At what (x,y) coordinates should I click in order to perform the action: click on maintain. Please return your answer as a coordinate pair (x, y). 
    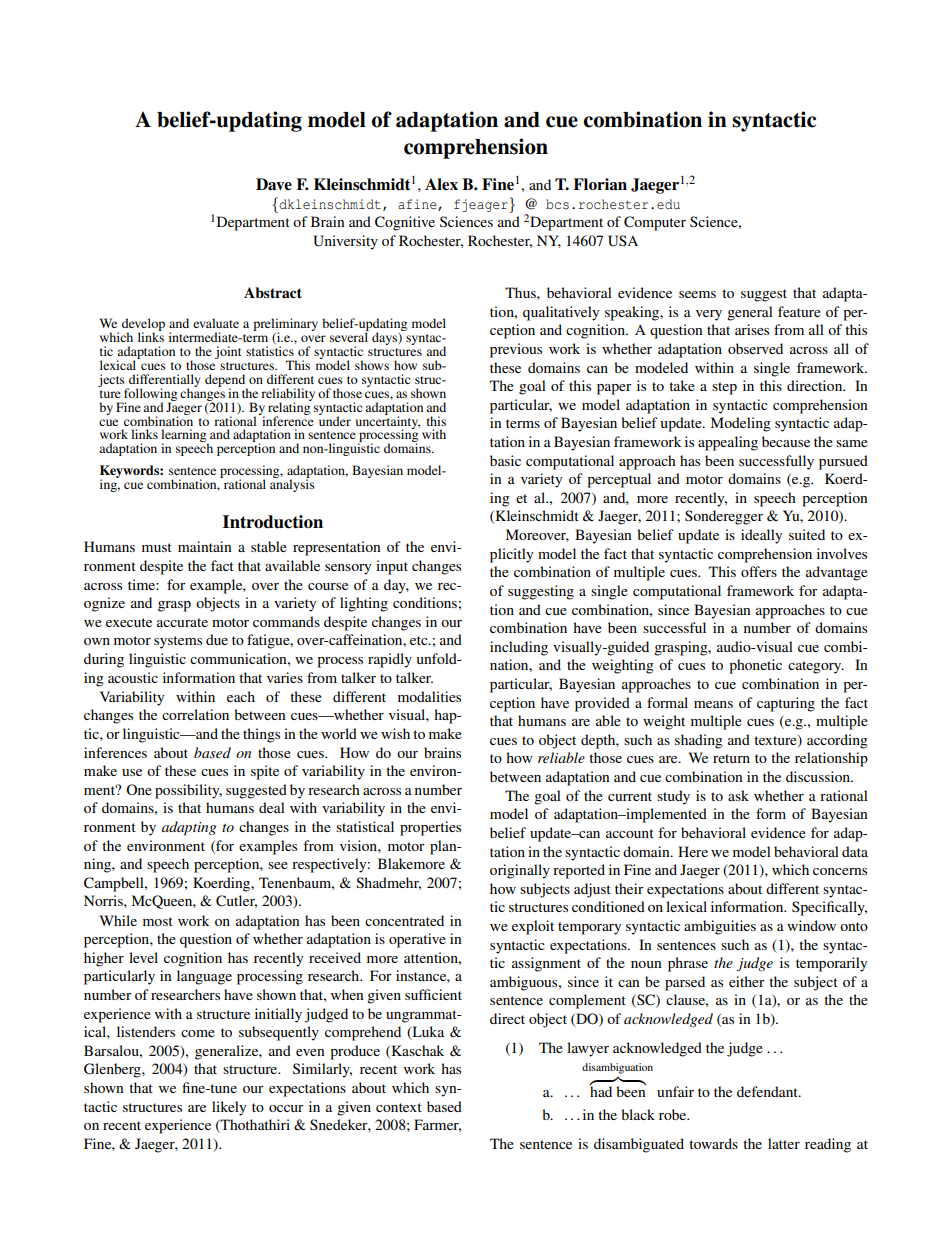
    Looking at the image, I should click on (205, 546).
